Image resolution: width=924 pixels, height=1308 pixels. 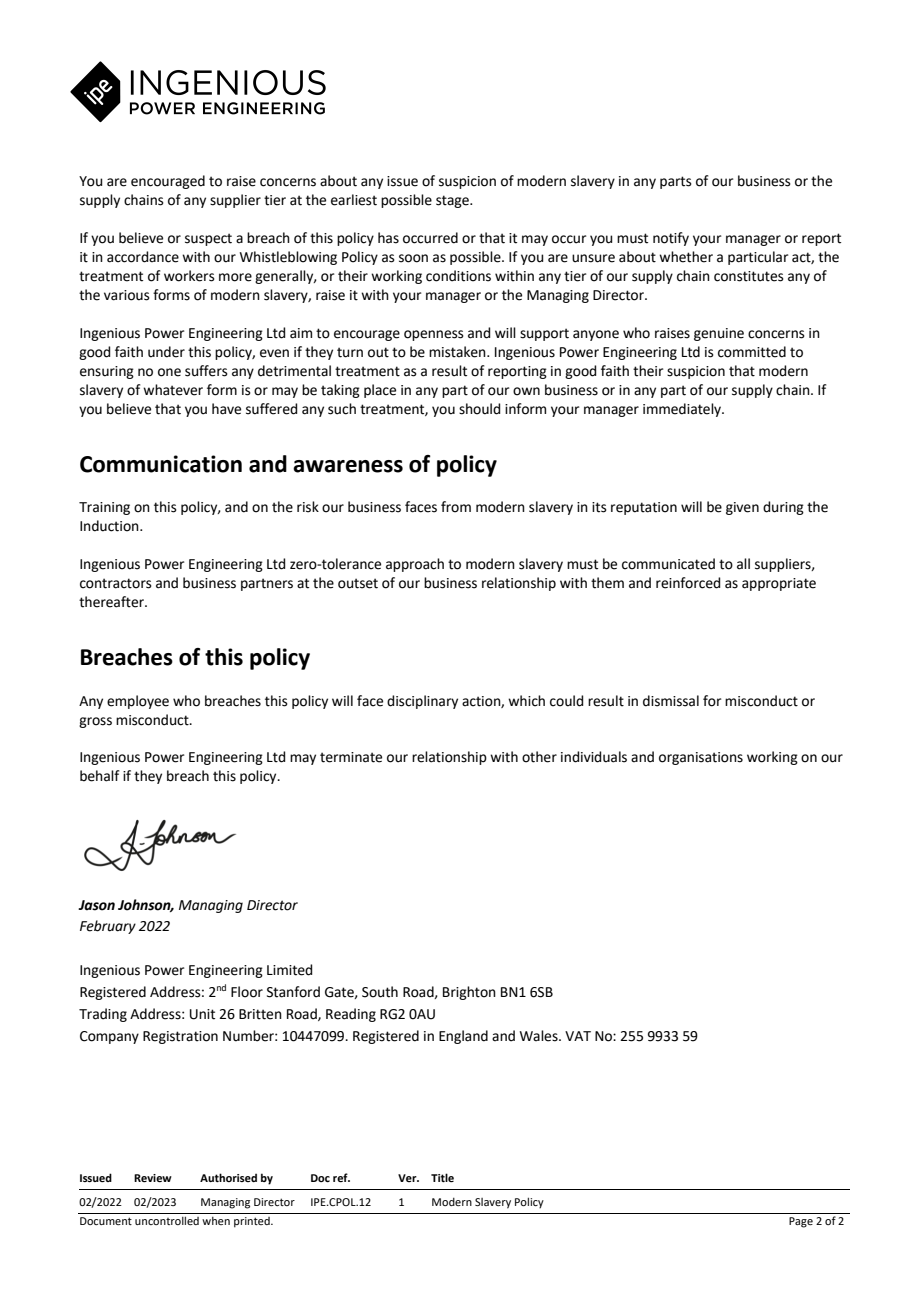 I want to click on stage, so click(x=453, y=201).
